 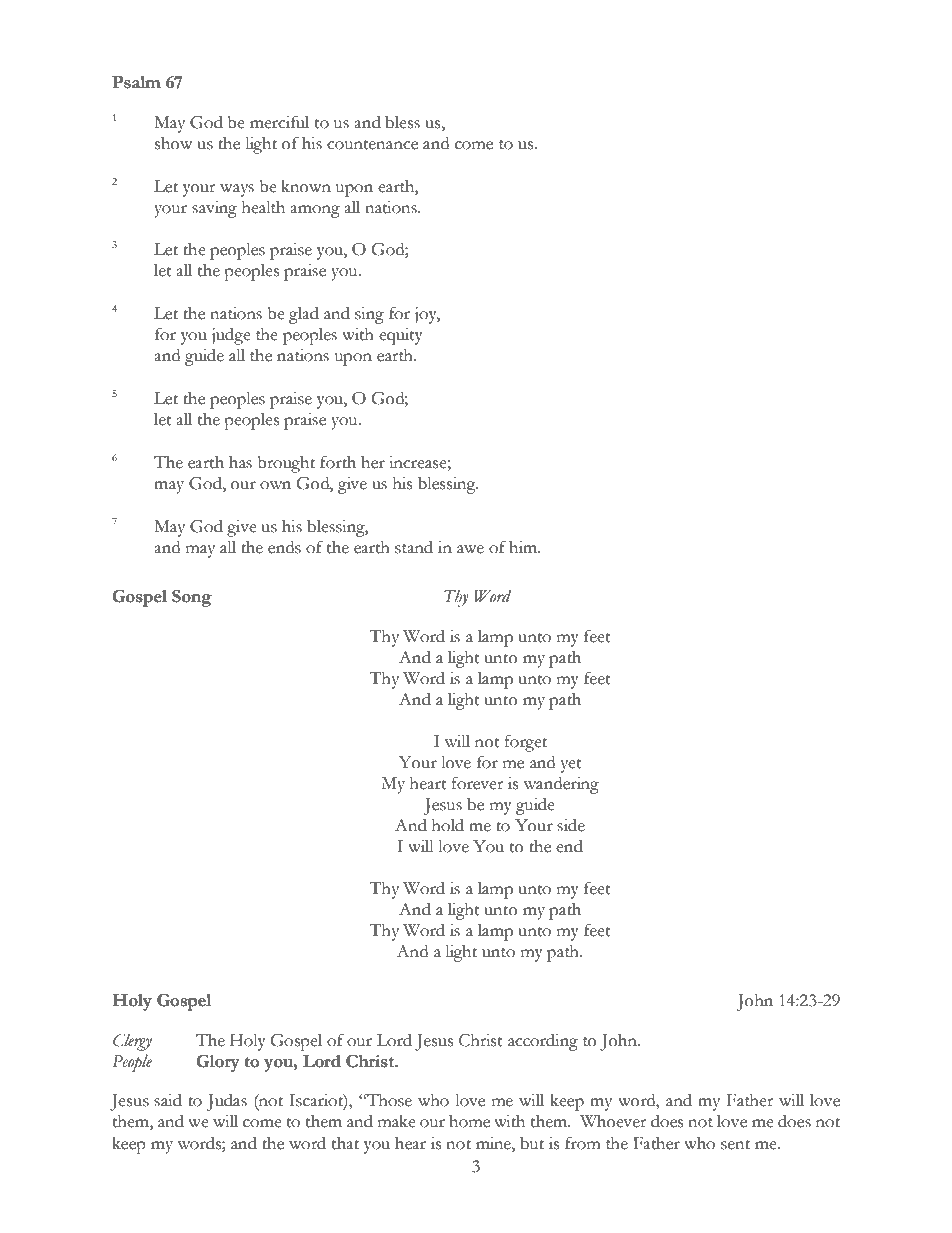 What do you see at coordinates (448, 825) in the screenshot?
I see `hold` at bounding box center [448, 825].
